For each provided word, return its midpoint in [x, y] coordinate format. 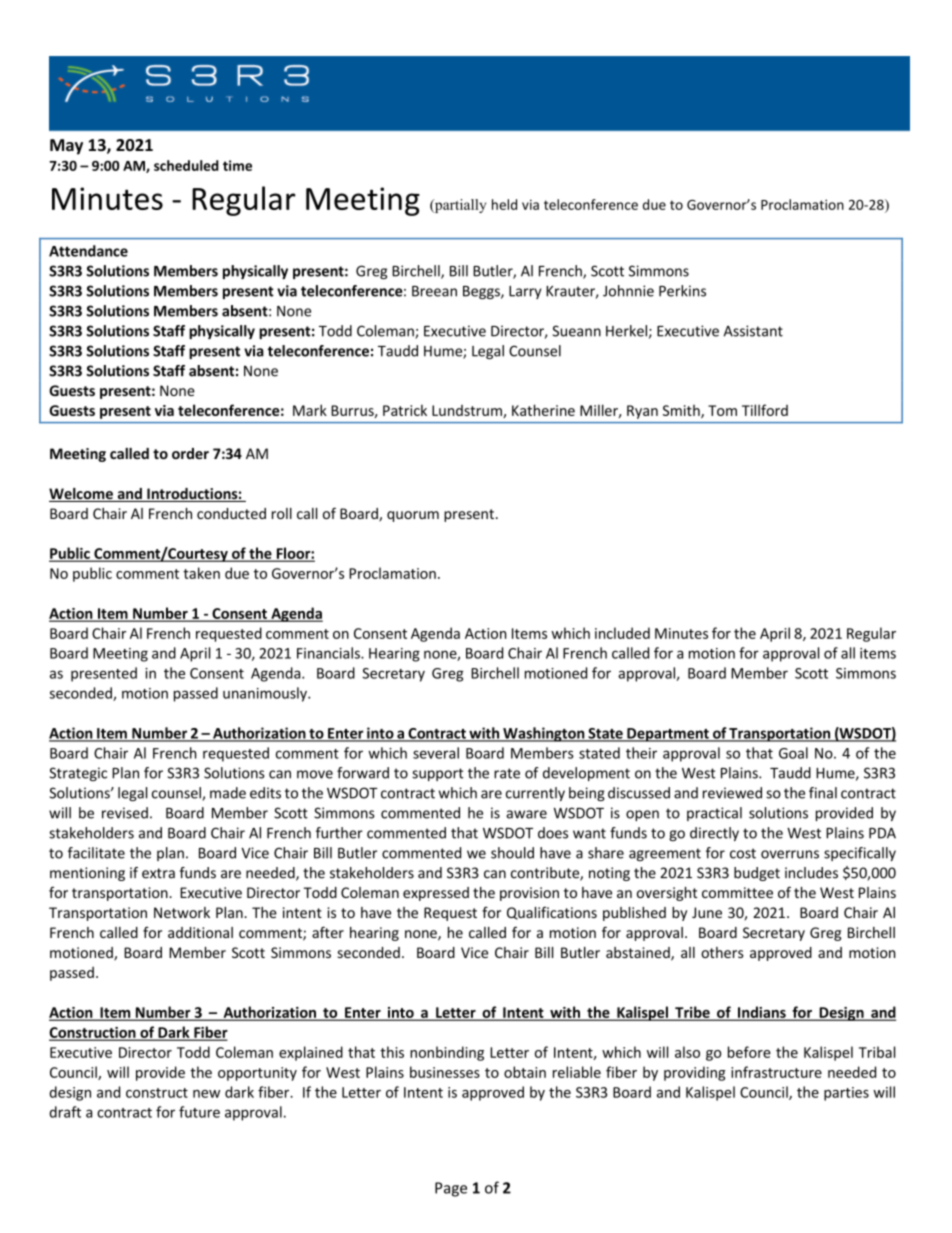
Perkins [682, 291]
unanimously [266, 694]
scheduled [186, 165]
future [199, 1112]
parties [846, 1094]
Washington [544, 734]
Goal [793, 753]
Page [451, 1189]
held [504, 204]
